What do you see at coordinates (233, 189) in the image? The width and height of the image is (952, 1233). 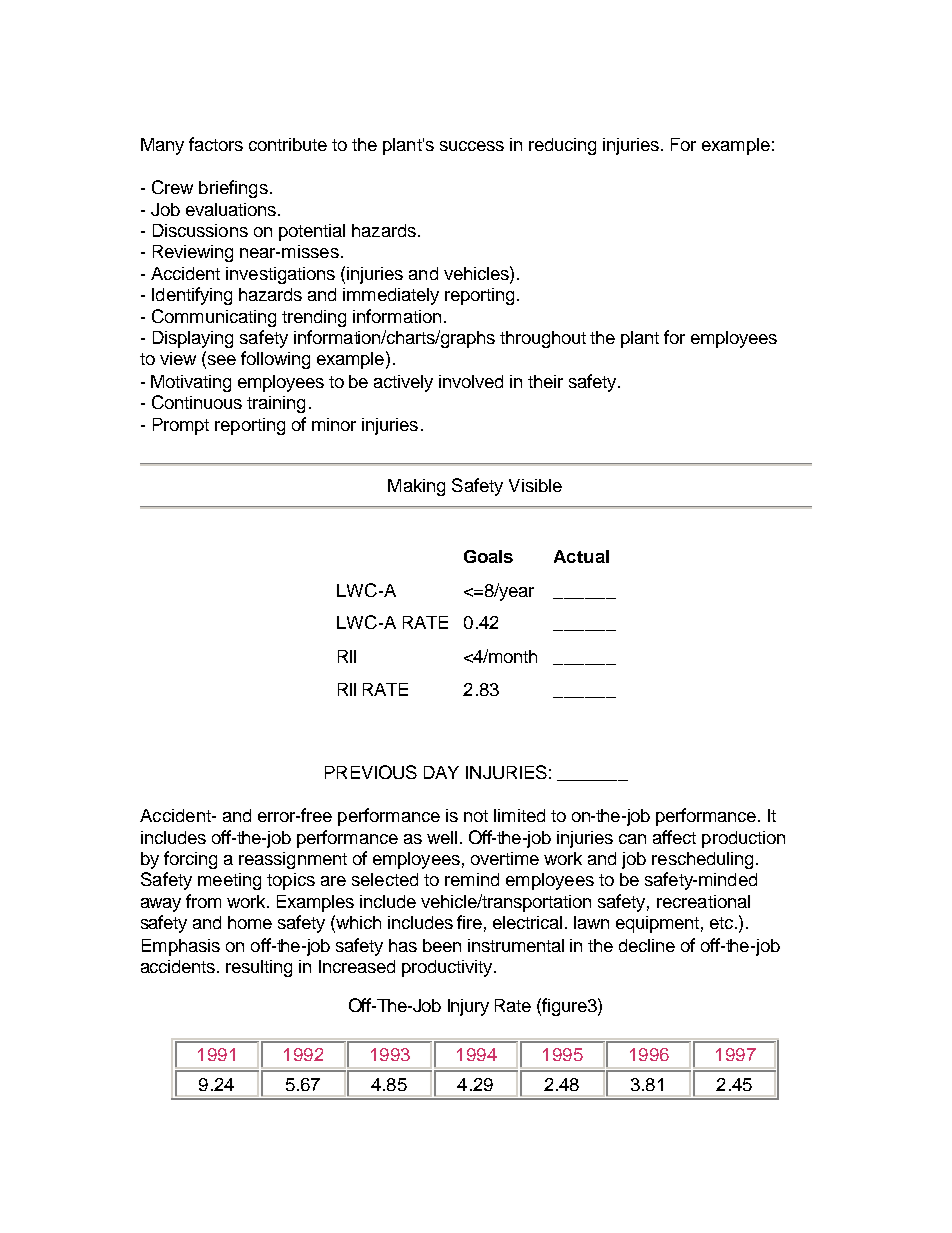 I see `briefings` at bounding box center [233, 189].
